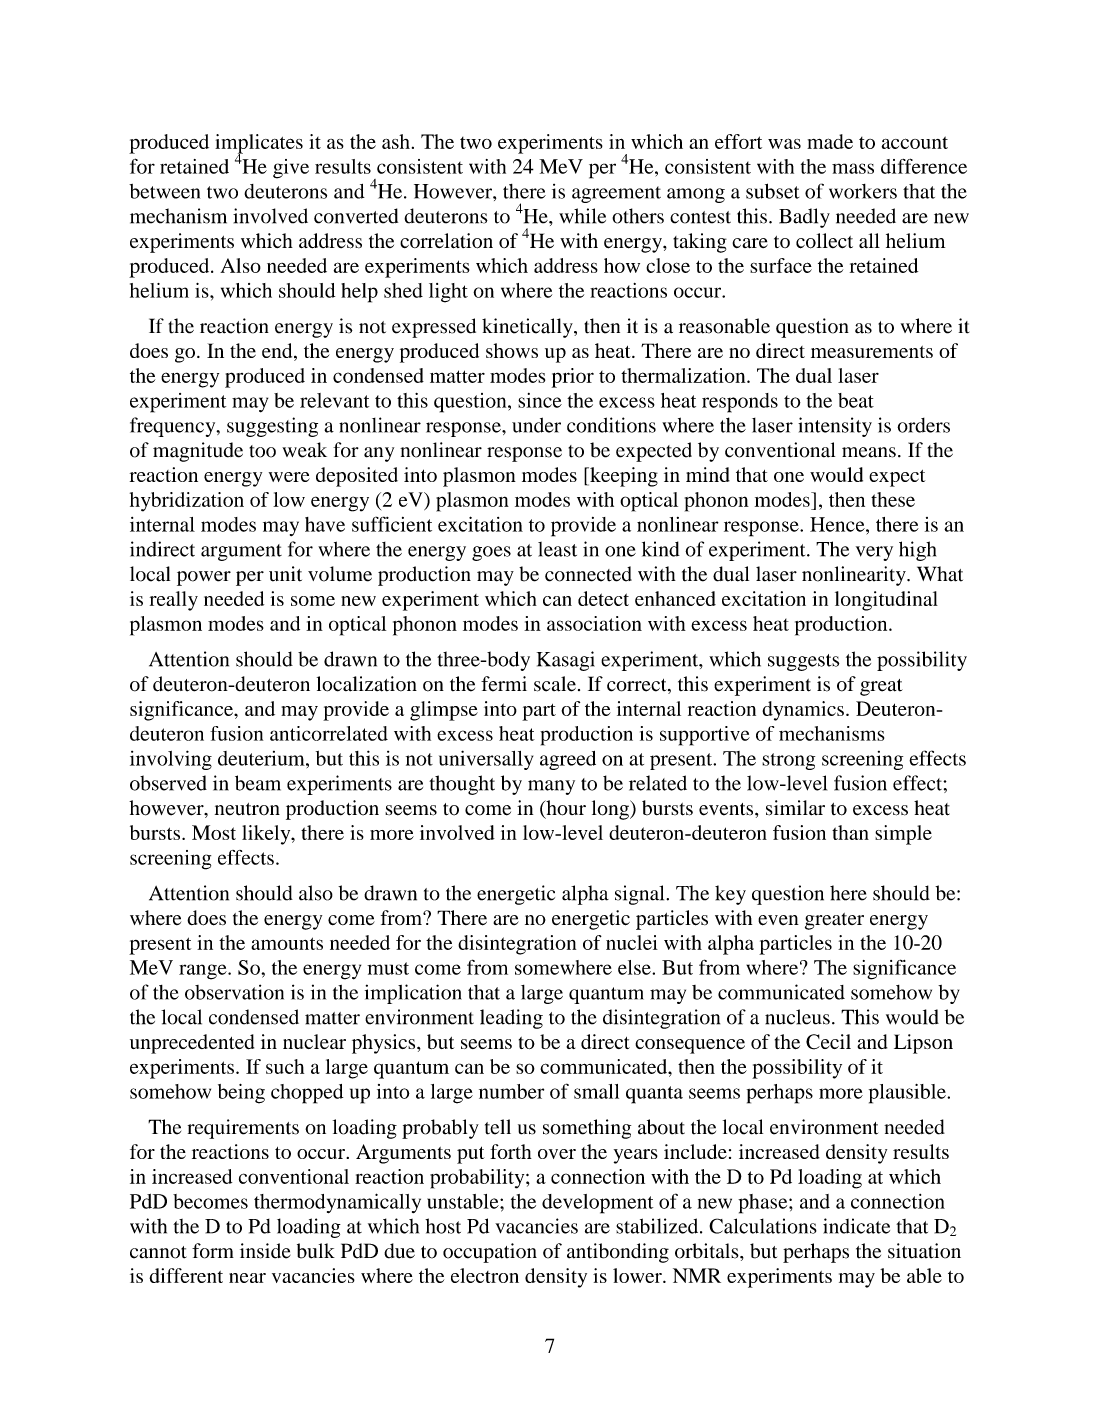 Image resolution: width=1100 pixels, height=1423 pixels. What do you see at coordinates (262, 451) in the page?
I see `too` at bounding box center [262, 451].
